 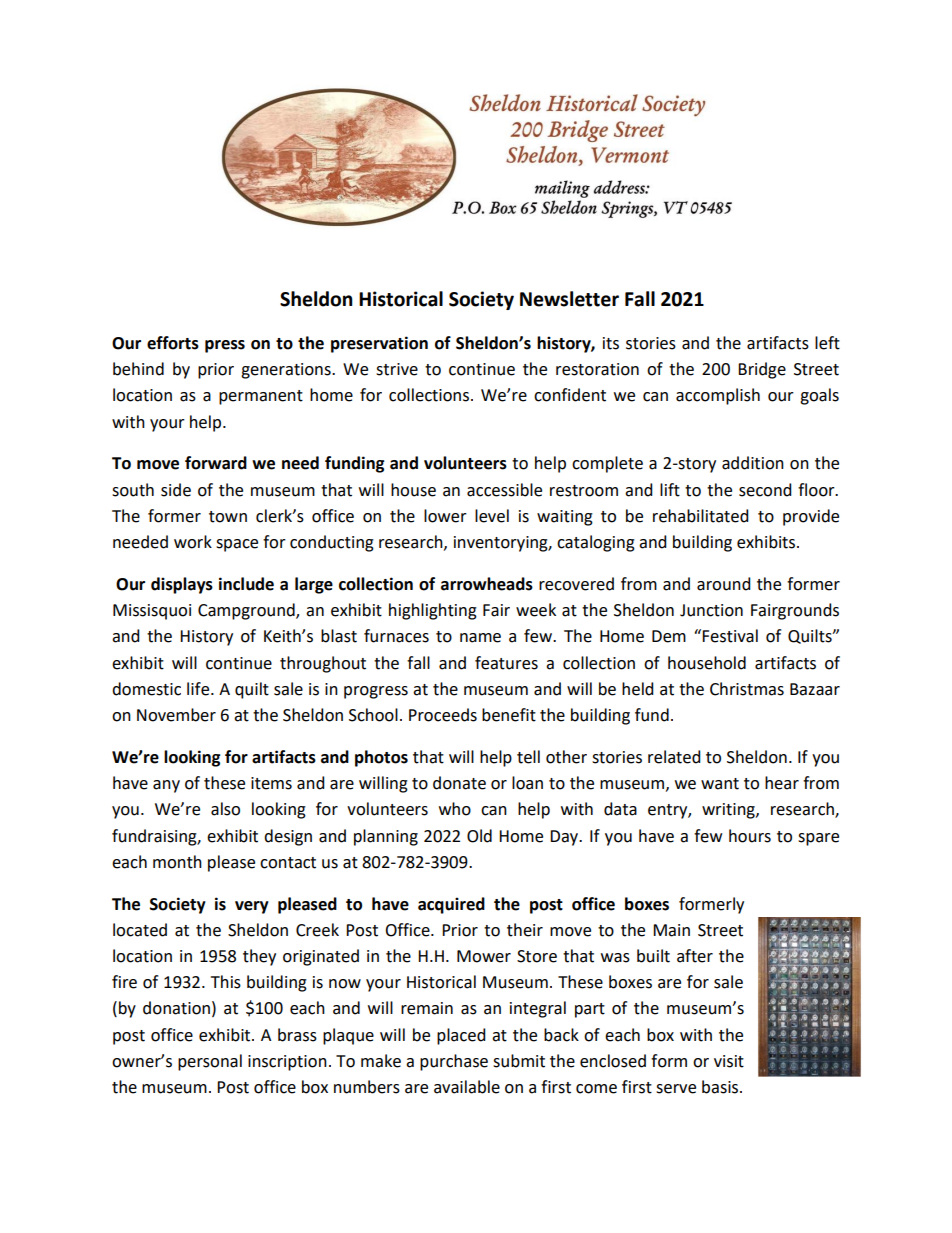 I want to click on personal, so click(x=210, y=1062).
